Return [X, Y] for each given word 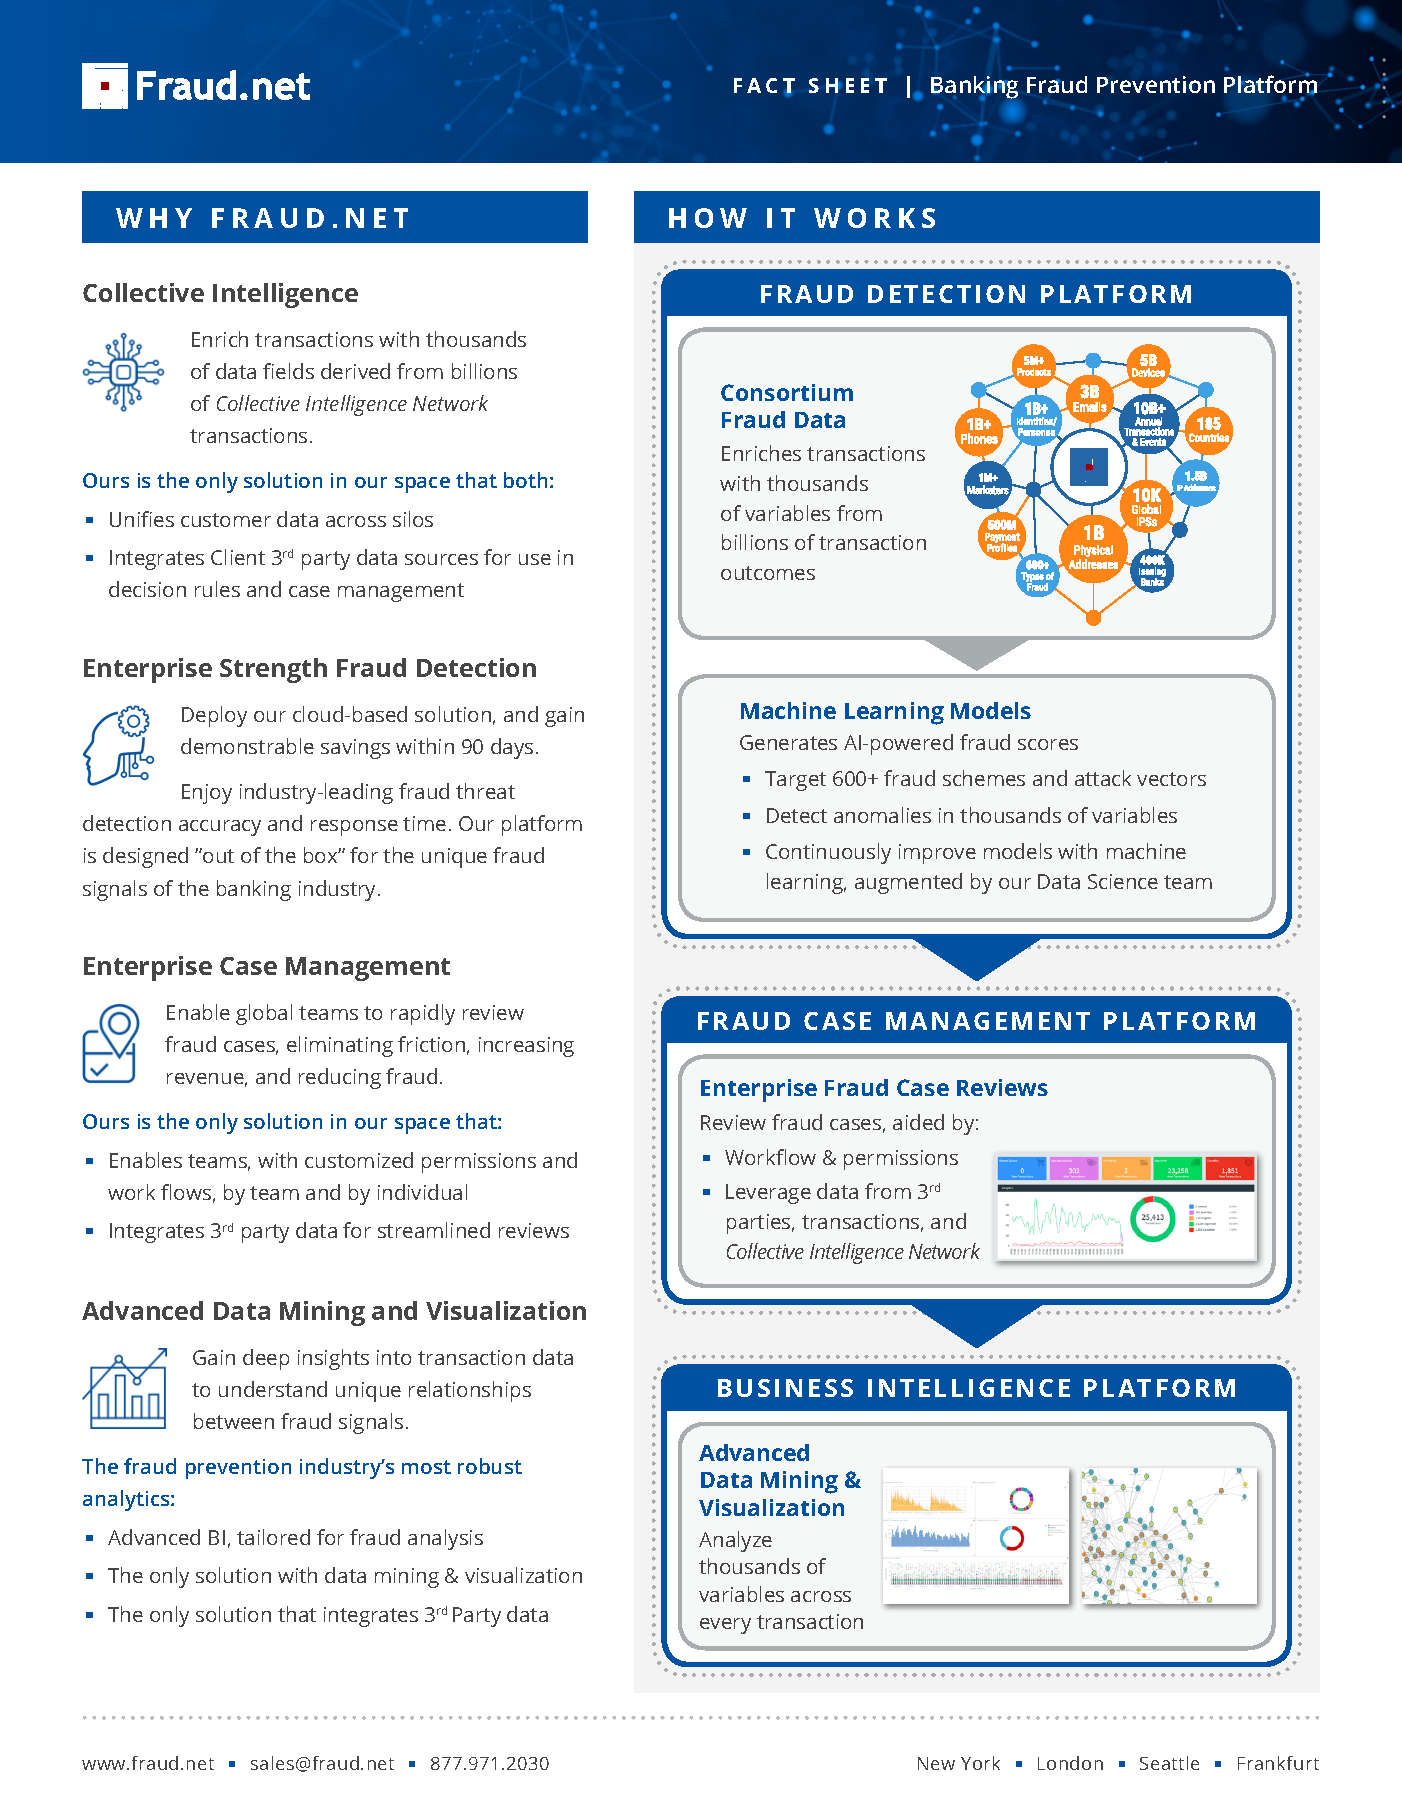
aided [918, 1122]
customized [359, 1160]
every [725, 1626]
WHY [154, 218]
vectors [1171, 779]
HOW [708, 218]
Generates [788, 742]
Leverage [768, 1194]
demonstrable [247, 746]
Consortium [787, 392]
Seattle [1169, 1763]
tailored [273, 1537]
